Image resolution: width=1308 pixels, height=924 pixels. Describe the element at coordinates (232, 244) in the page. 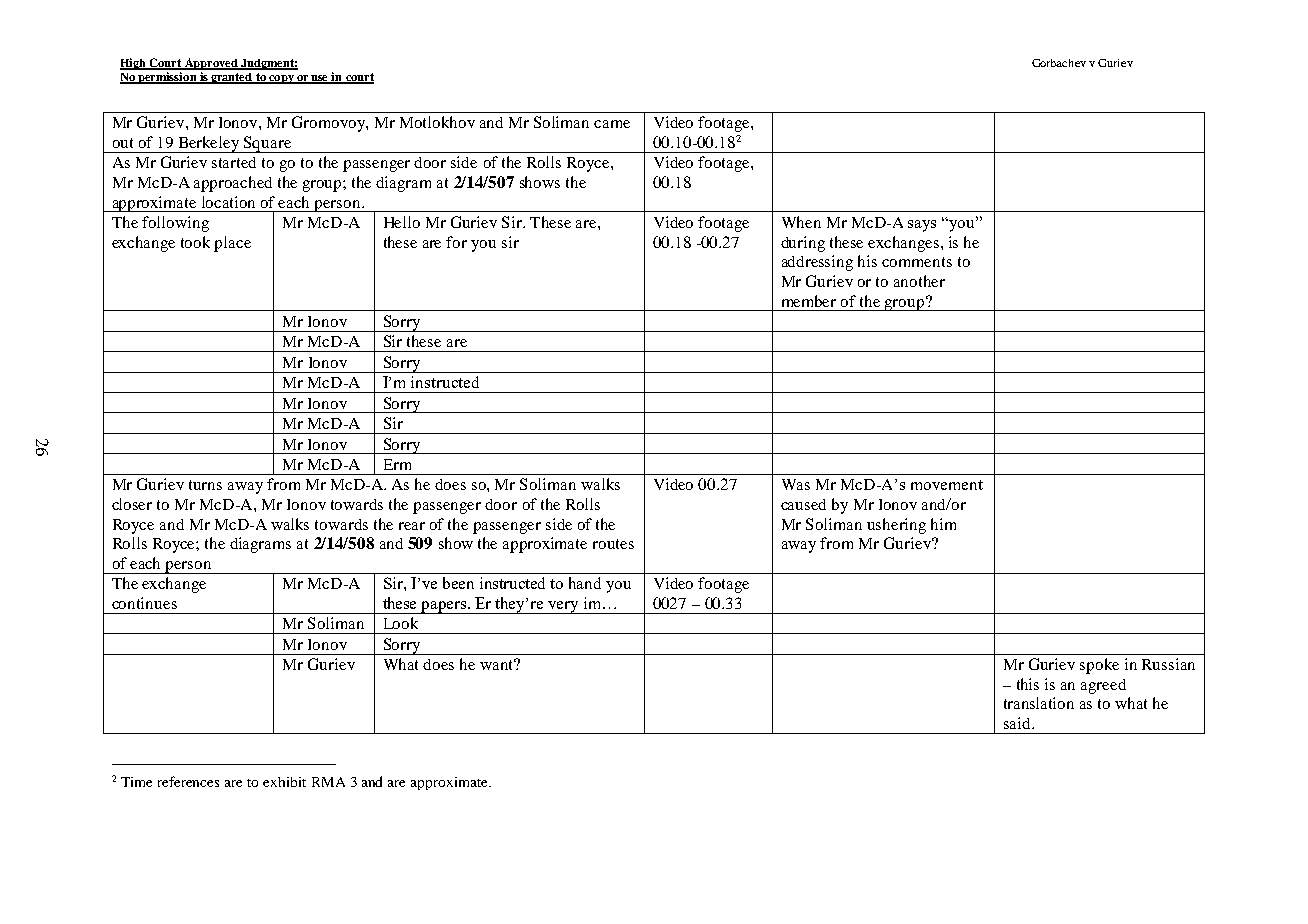

I see `place` at that location.
